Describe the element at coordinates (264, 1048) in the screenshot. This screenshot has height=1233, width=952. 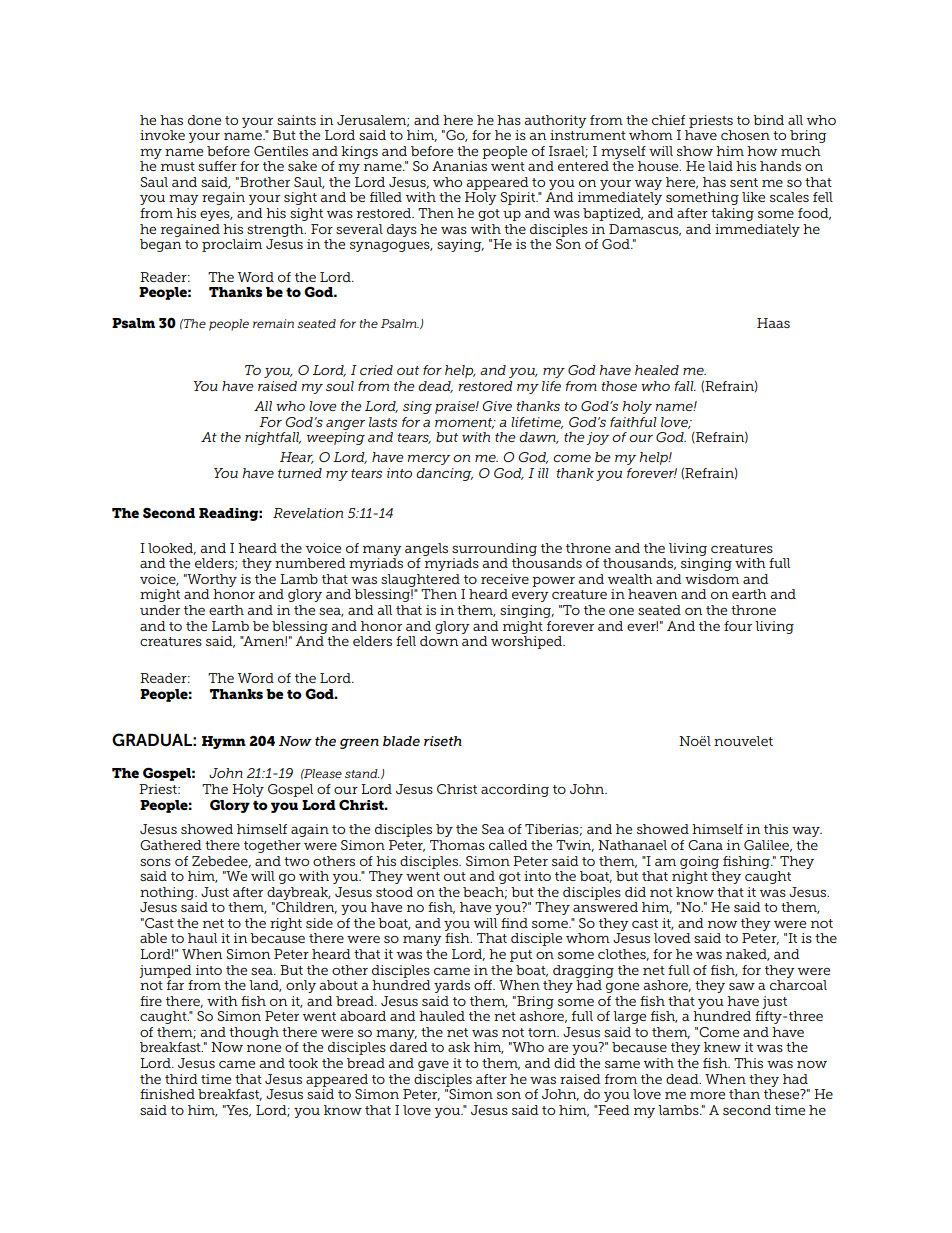
I see `none` at that location.
